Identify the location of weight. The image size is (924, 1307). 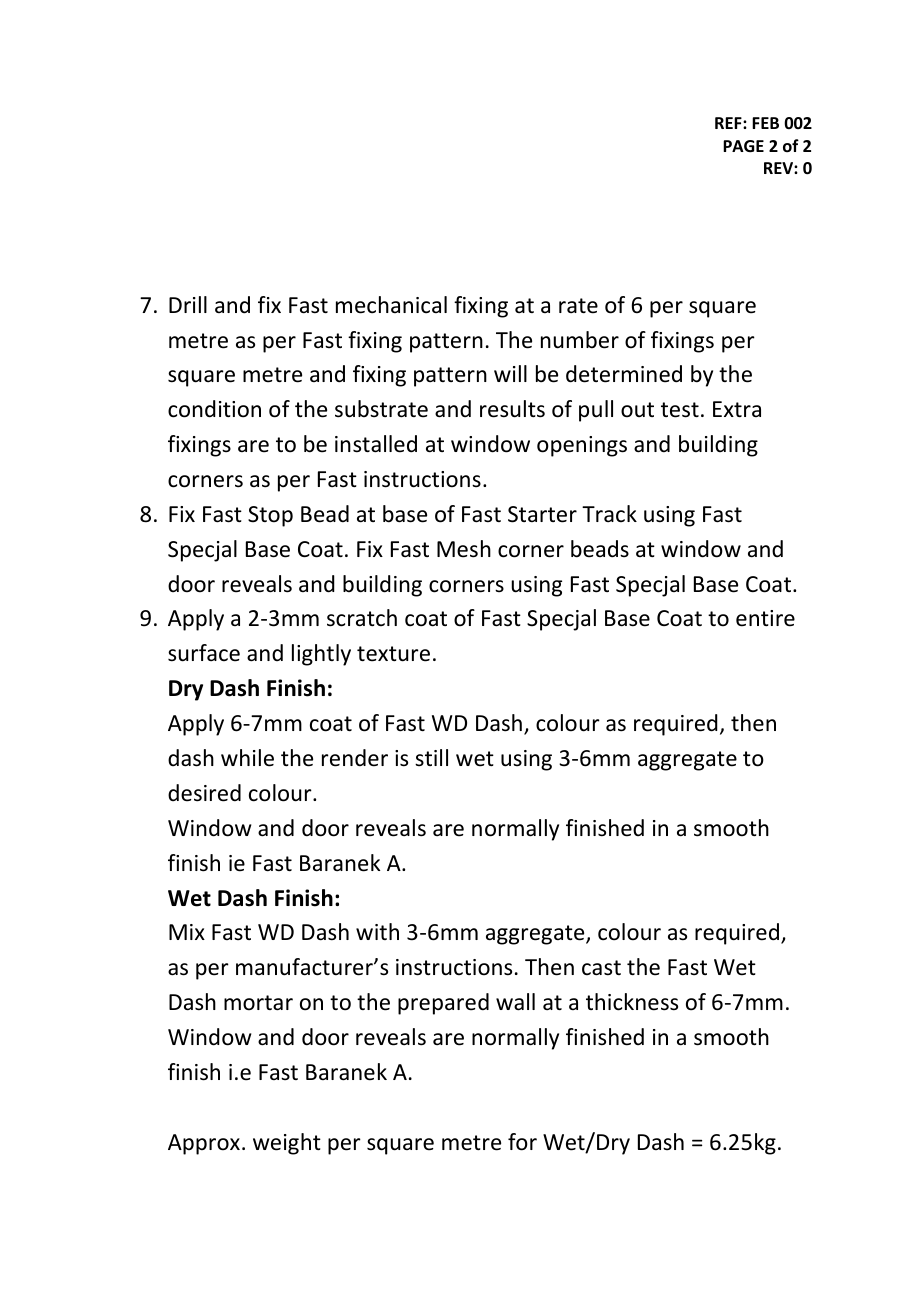
(287, 1144).
